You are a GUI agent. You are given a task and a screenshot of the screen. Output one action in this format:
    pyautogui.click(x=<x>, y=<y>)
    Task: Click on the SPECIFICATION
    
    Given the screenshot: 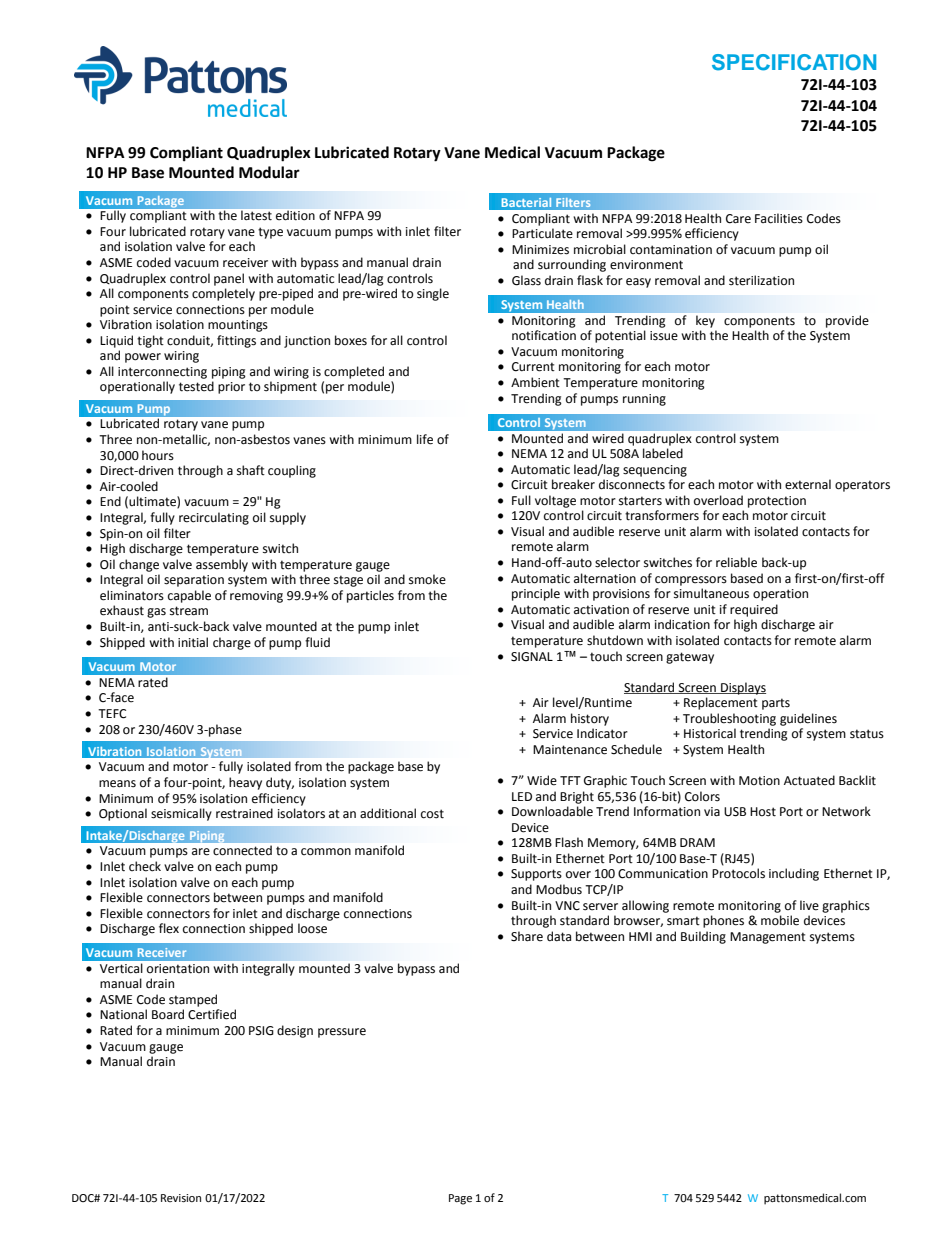 What is the action you would take?
    pyautogui.click(x=794, y=62)
